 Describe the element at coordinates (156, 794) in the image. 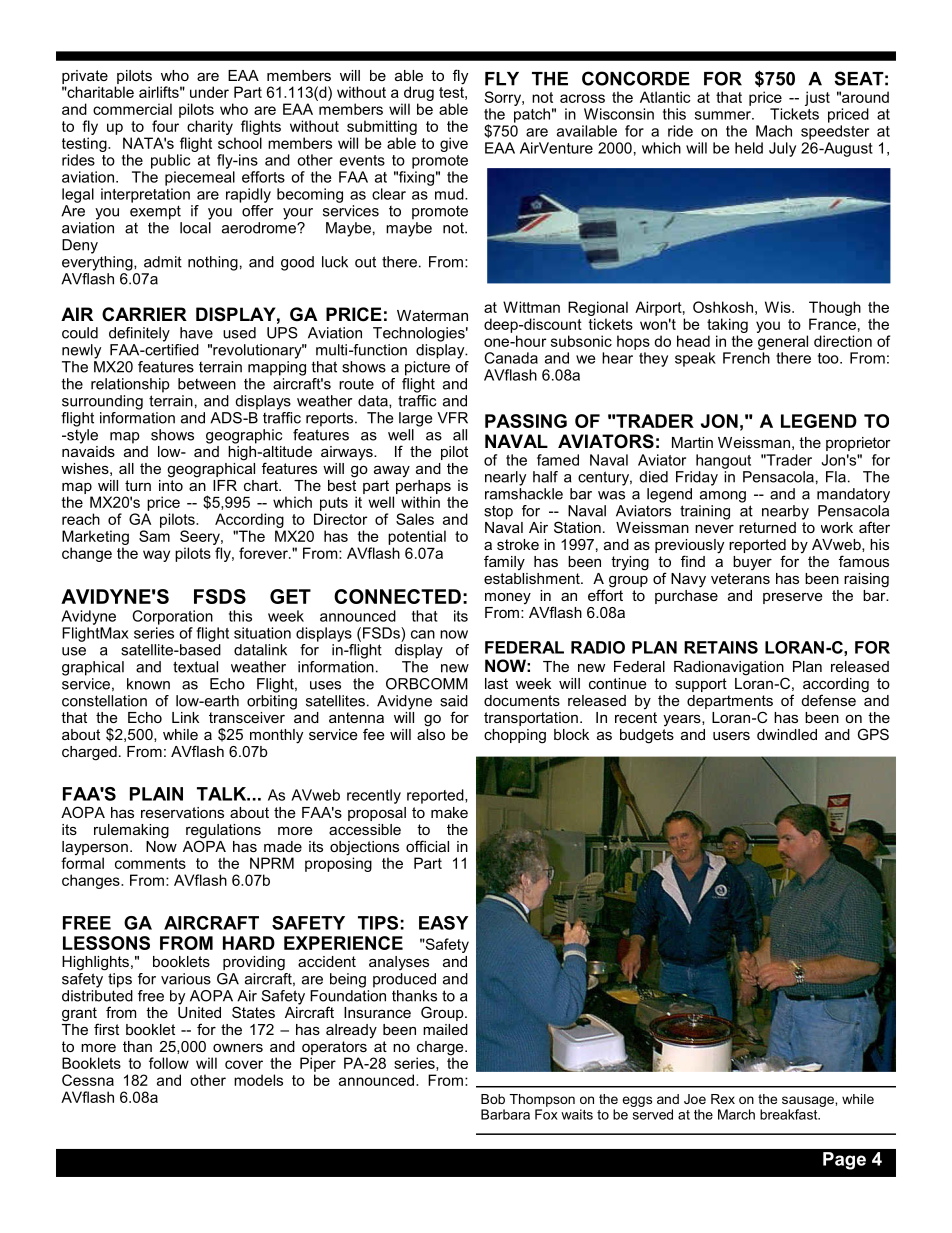

I see `PLAIN` at that location.
